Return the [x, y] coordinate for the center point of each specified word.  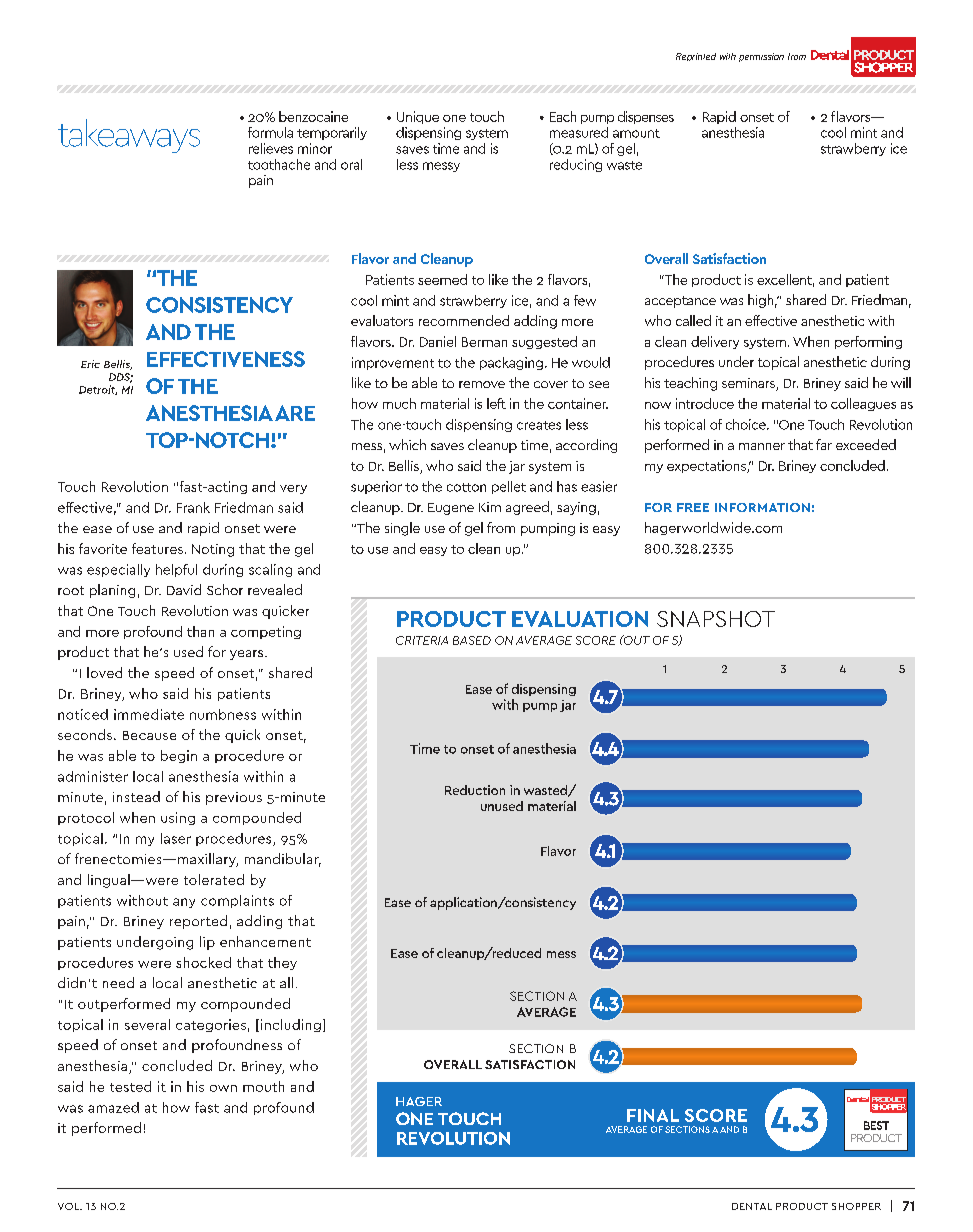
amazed [113, 1107]
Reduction [475, 790]
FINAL [653, 1115]
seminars [749, 384]
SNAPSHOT [716, 619]
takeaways [129, 136]
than [200, 631]
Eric [90, 364]
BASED [472, 640]
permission [761, 57]
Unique [418, 117]
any [184, 903]
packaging [511, 363]
